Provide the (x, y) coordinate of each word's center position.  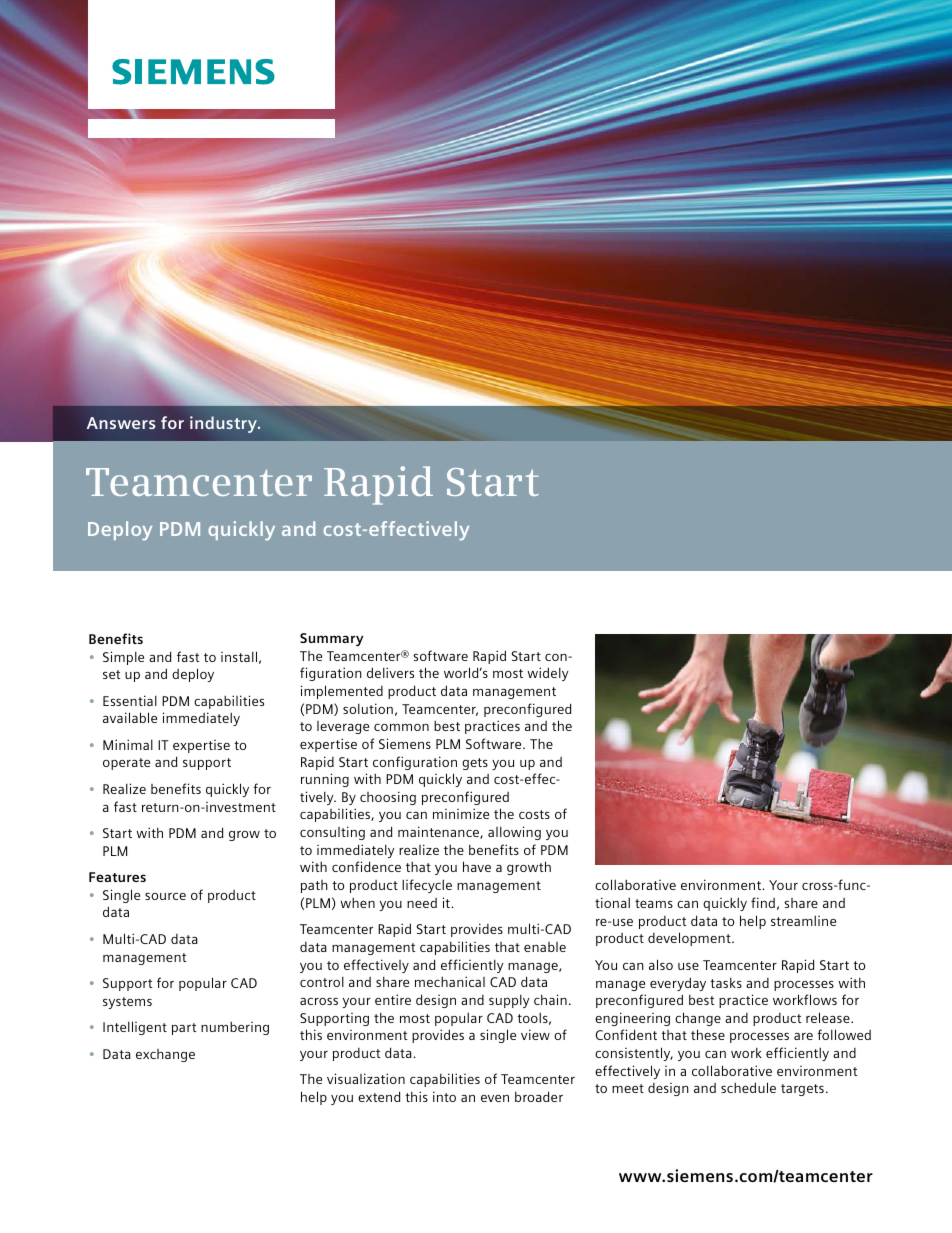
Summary (331, 639)
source (165, 896)
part (184, 1029)
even (495, 1098)
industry (224, 424)
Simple (123, 658)
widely (547, 674)
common (401, 727)
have (477, 866)
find (763, 902)
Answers (121, 423)
